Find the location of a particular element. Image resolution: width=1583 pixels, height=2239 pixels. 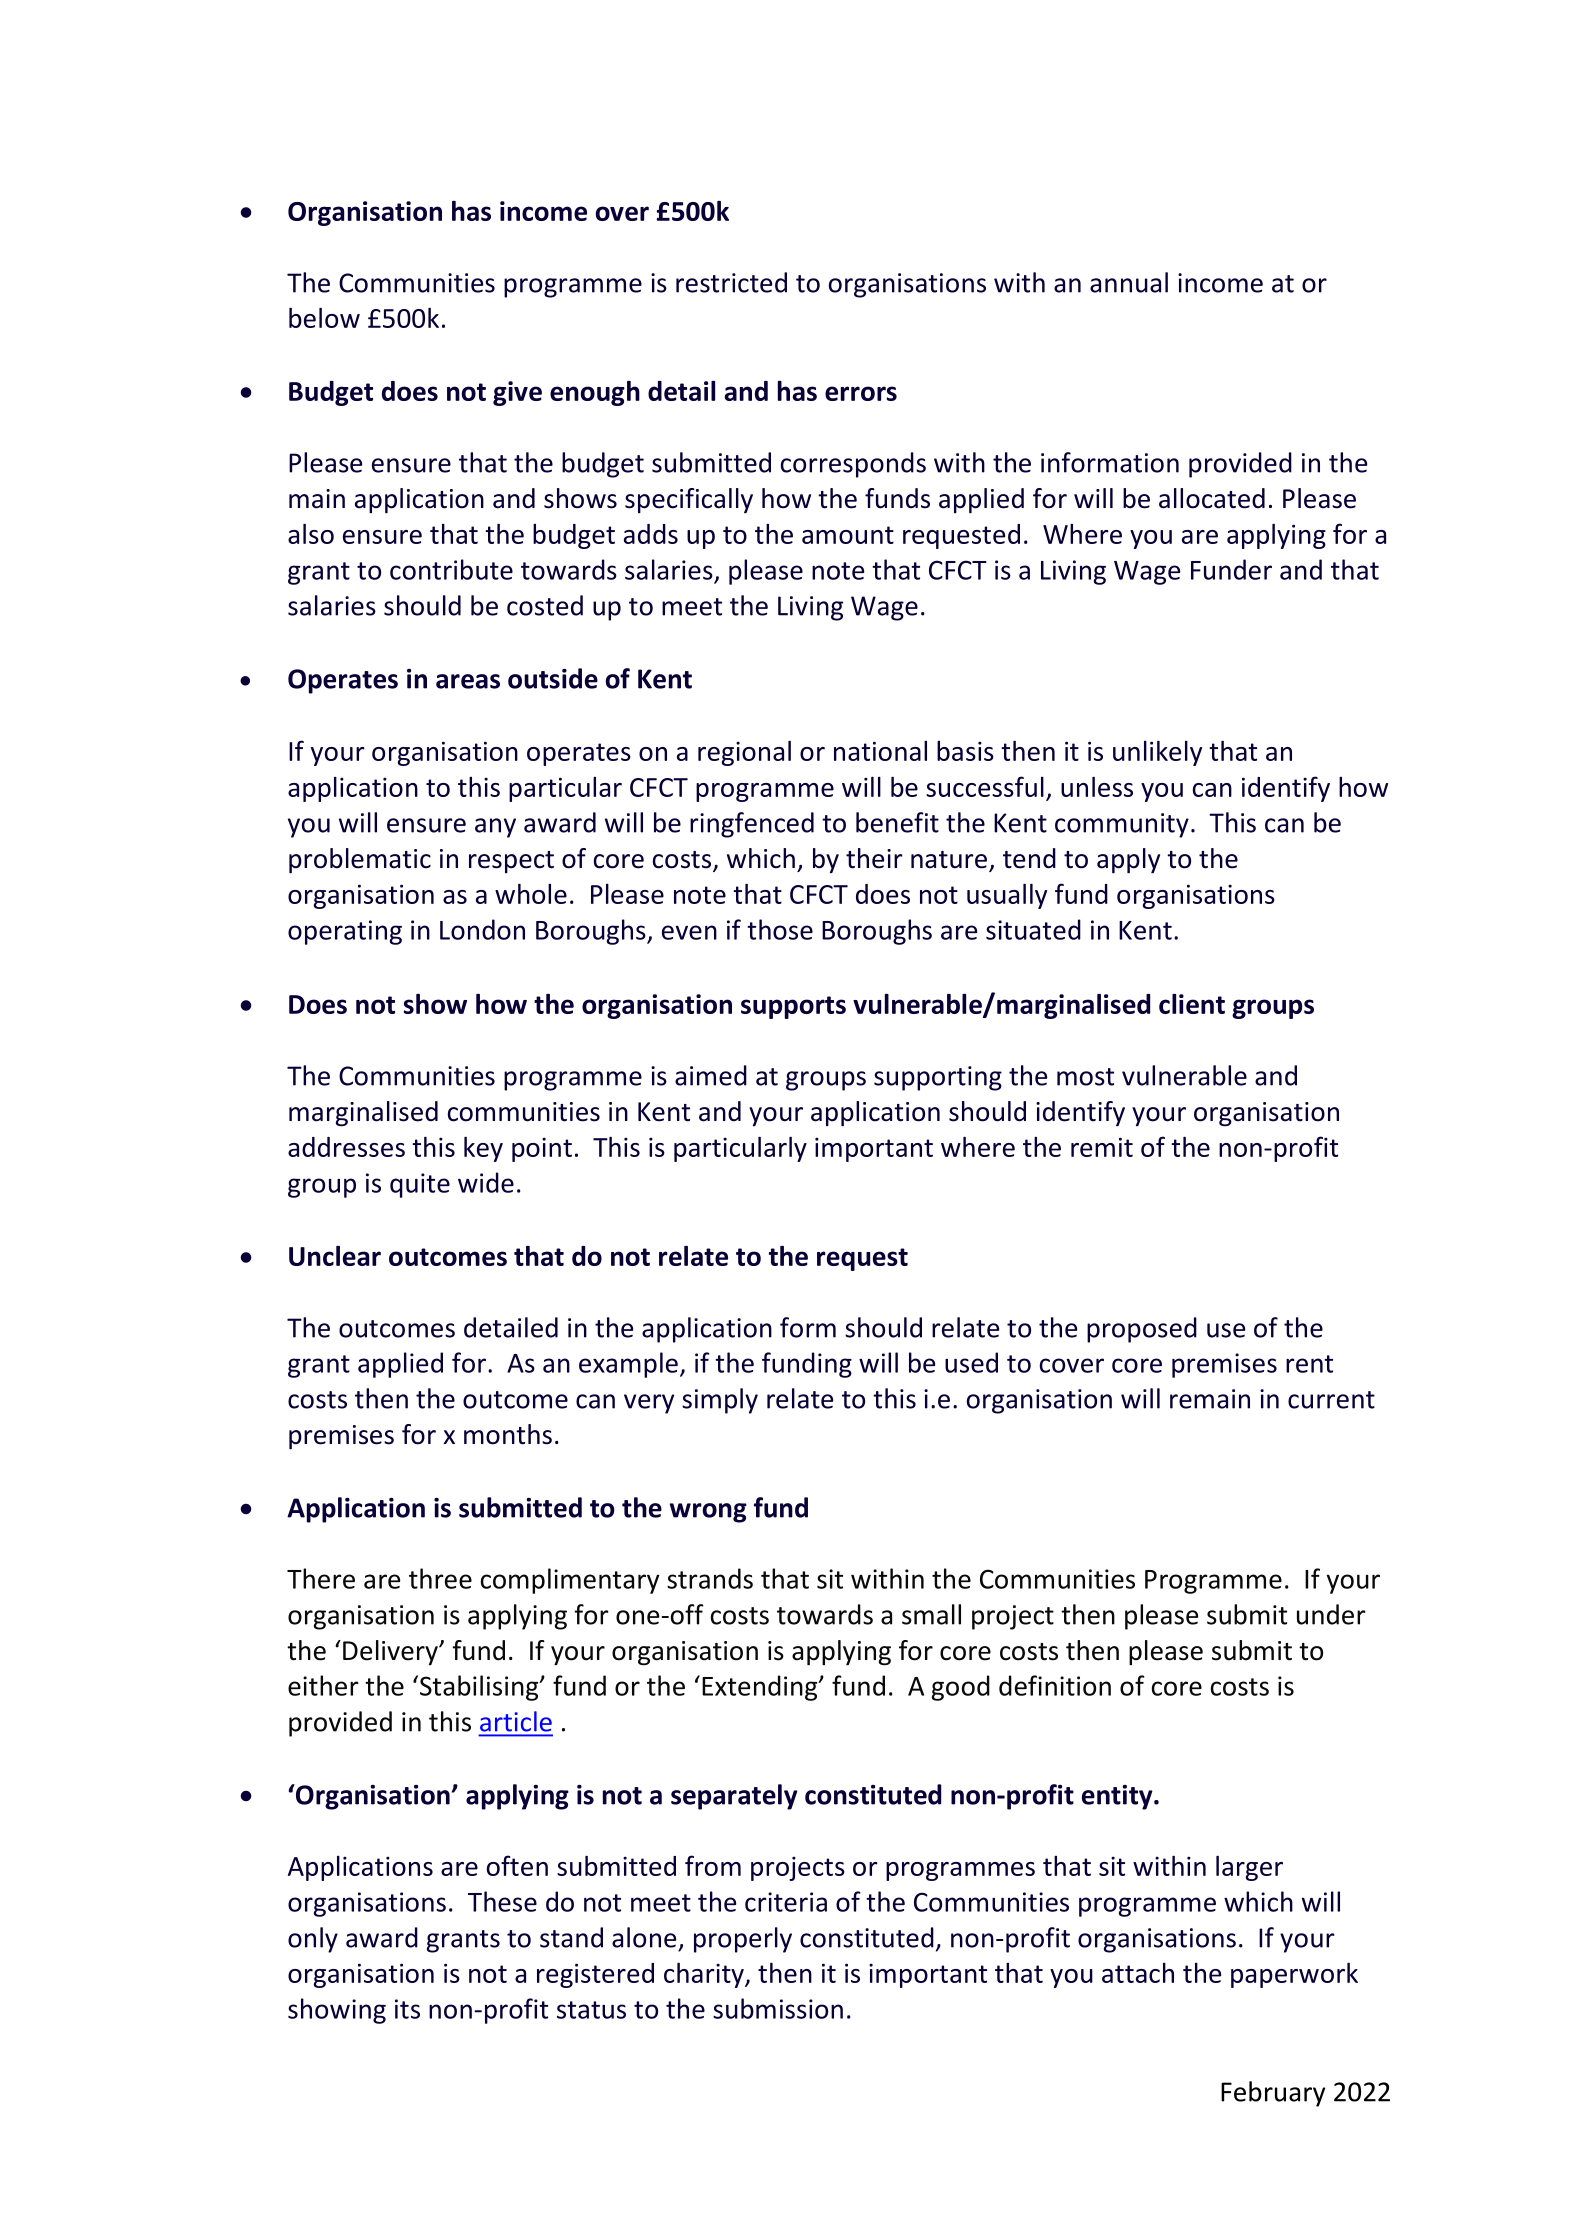

annual is located at coordinates (1129, 282).
